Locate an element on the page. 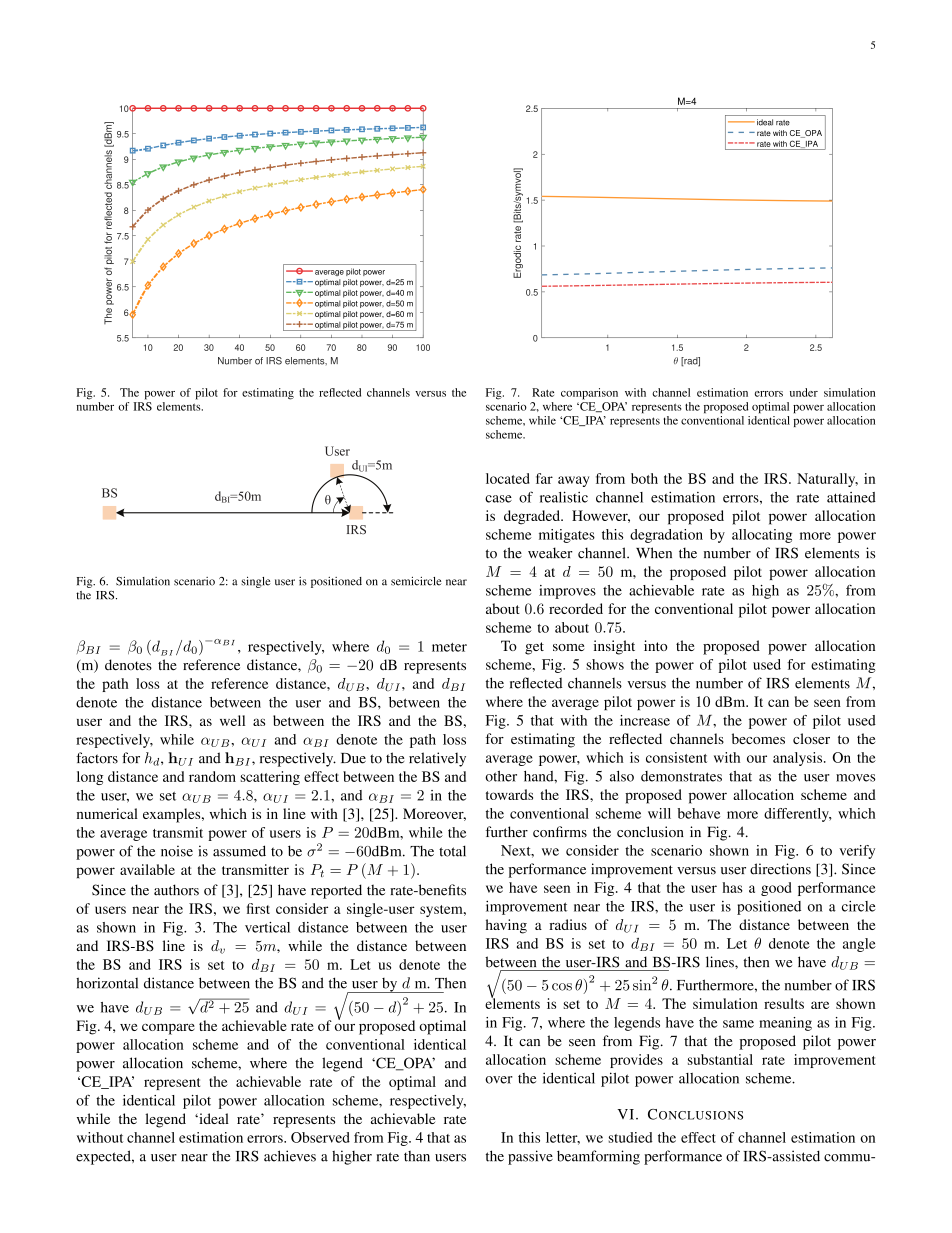  achieves is located at coordinates (290, 1156).
